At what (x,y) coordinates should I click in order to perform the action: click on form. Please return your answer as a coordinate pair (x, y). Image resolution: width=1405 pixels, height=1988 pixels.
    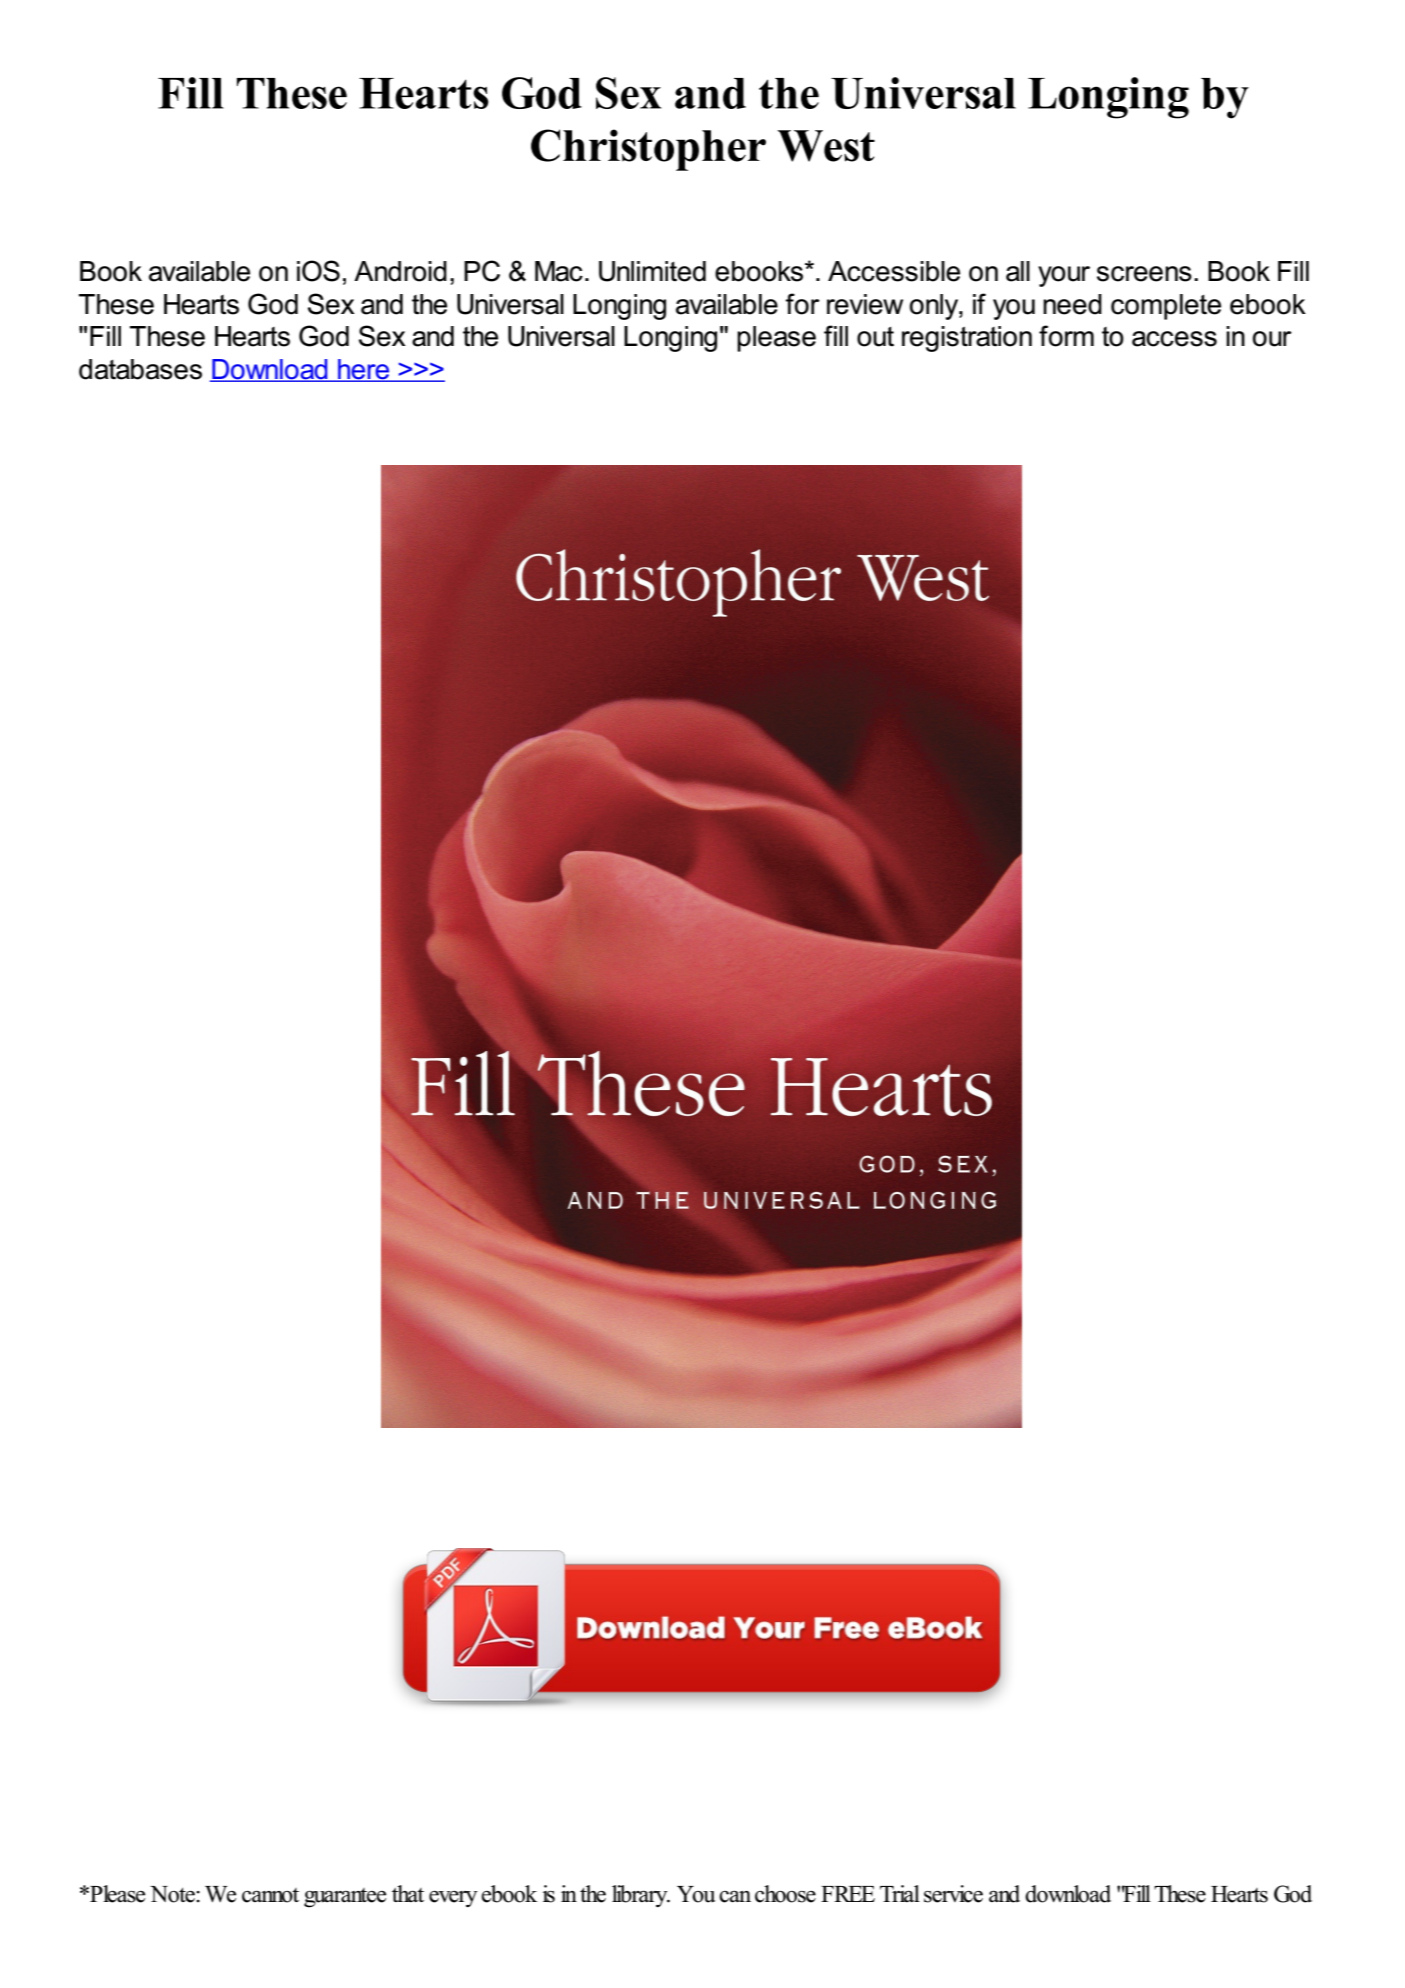
    Looking at the image, I should click on (1066, 336).
